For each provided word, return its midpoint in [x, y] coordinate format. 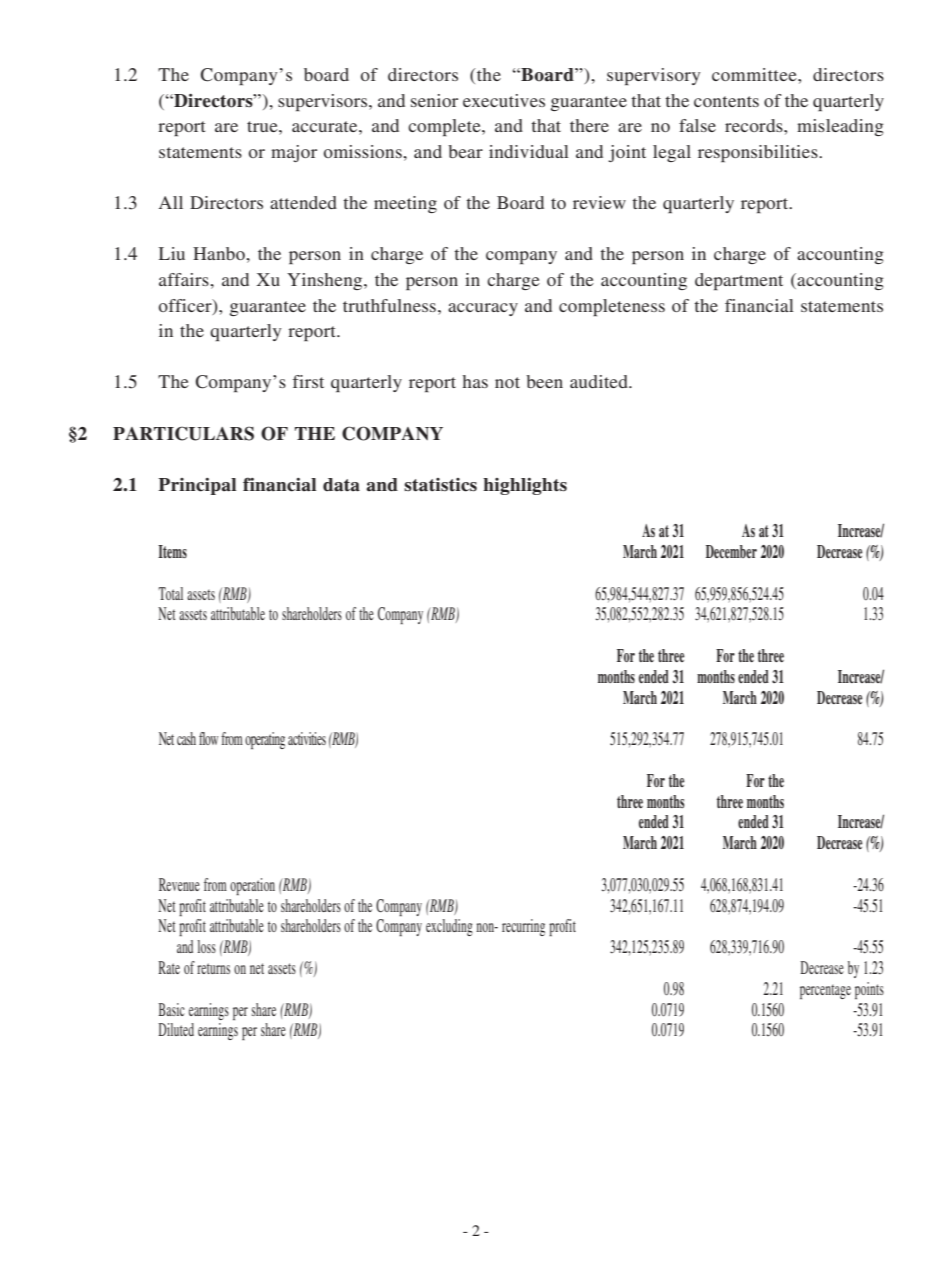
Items [172, 551]
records [755, 125]
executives [504, 100]
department [739, 281]
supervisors [324, 102]
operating [265, 740]
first [308, 381]
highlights [525, 486]
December [731, 551]
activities [307, 738]
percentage [825, 991]
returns [213, 968]
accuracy [483, 309]
